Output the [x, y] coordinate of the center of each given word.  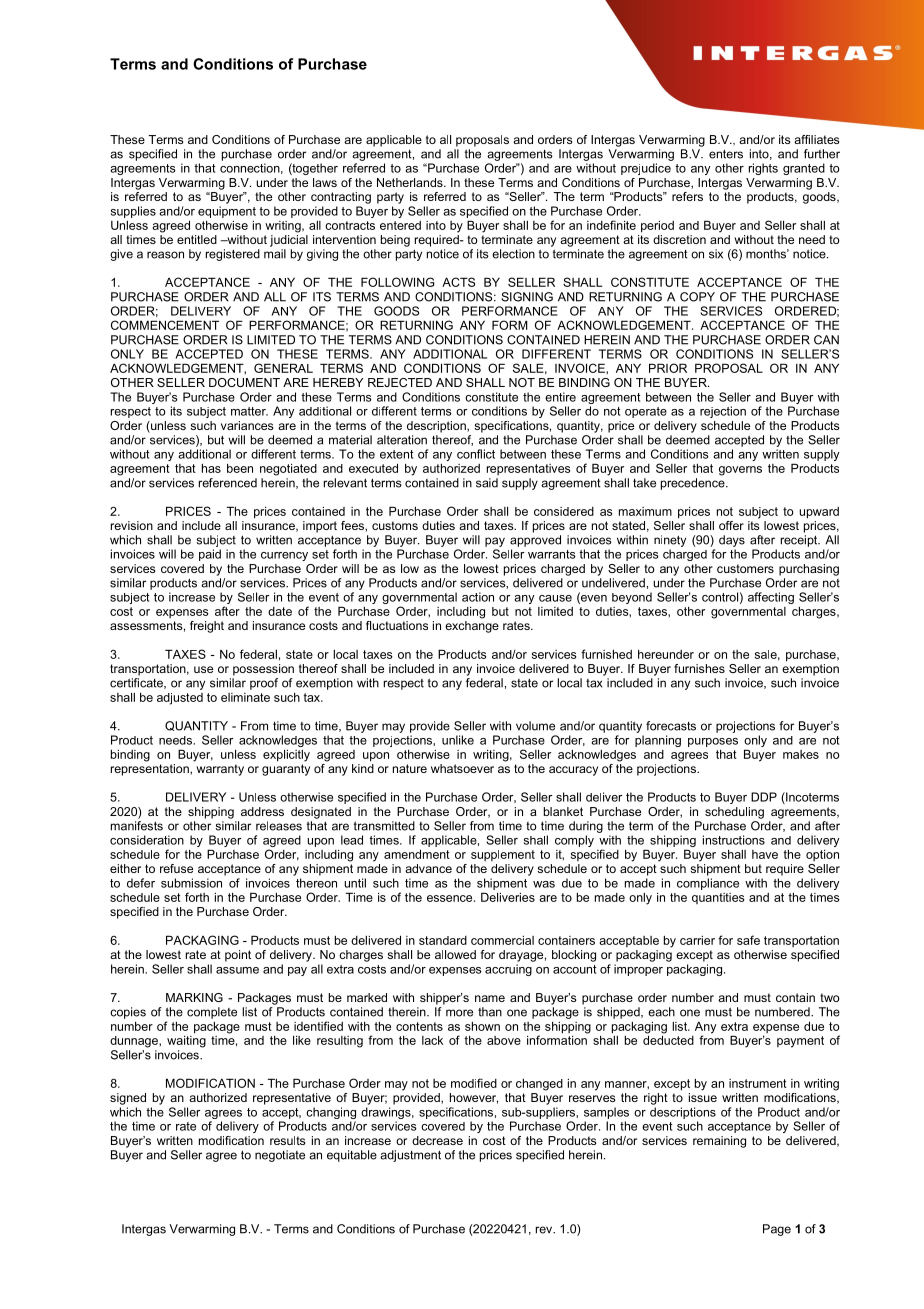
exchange [472, 627]
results [287, 1140]
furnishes [699, 668]
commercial [502, 940]
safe [748, 940]
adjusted [180, 699]
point [238, 956]
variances [247, 425]
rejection [723, 412]
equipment [227, 212]
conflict [476, 454]
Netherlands [411, 182]
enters [726, 154]
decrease [437, 1140]
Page [777, 1230]
